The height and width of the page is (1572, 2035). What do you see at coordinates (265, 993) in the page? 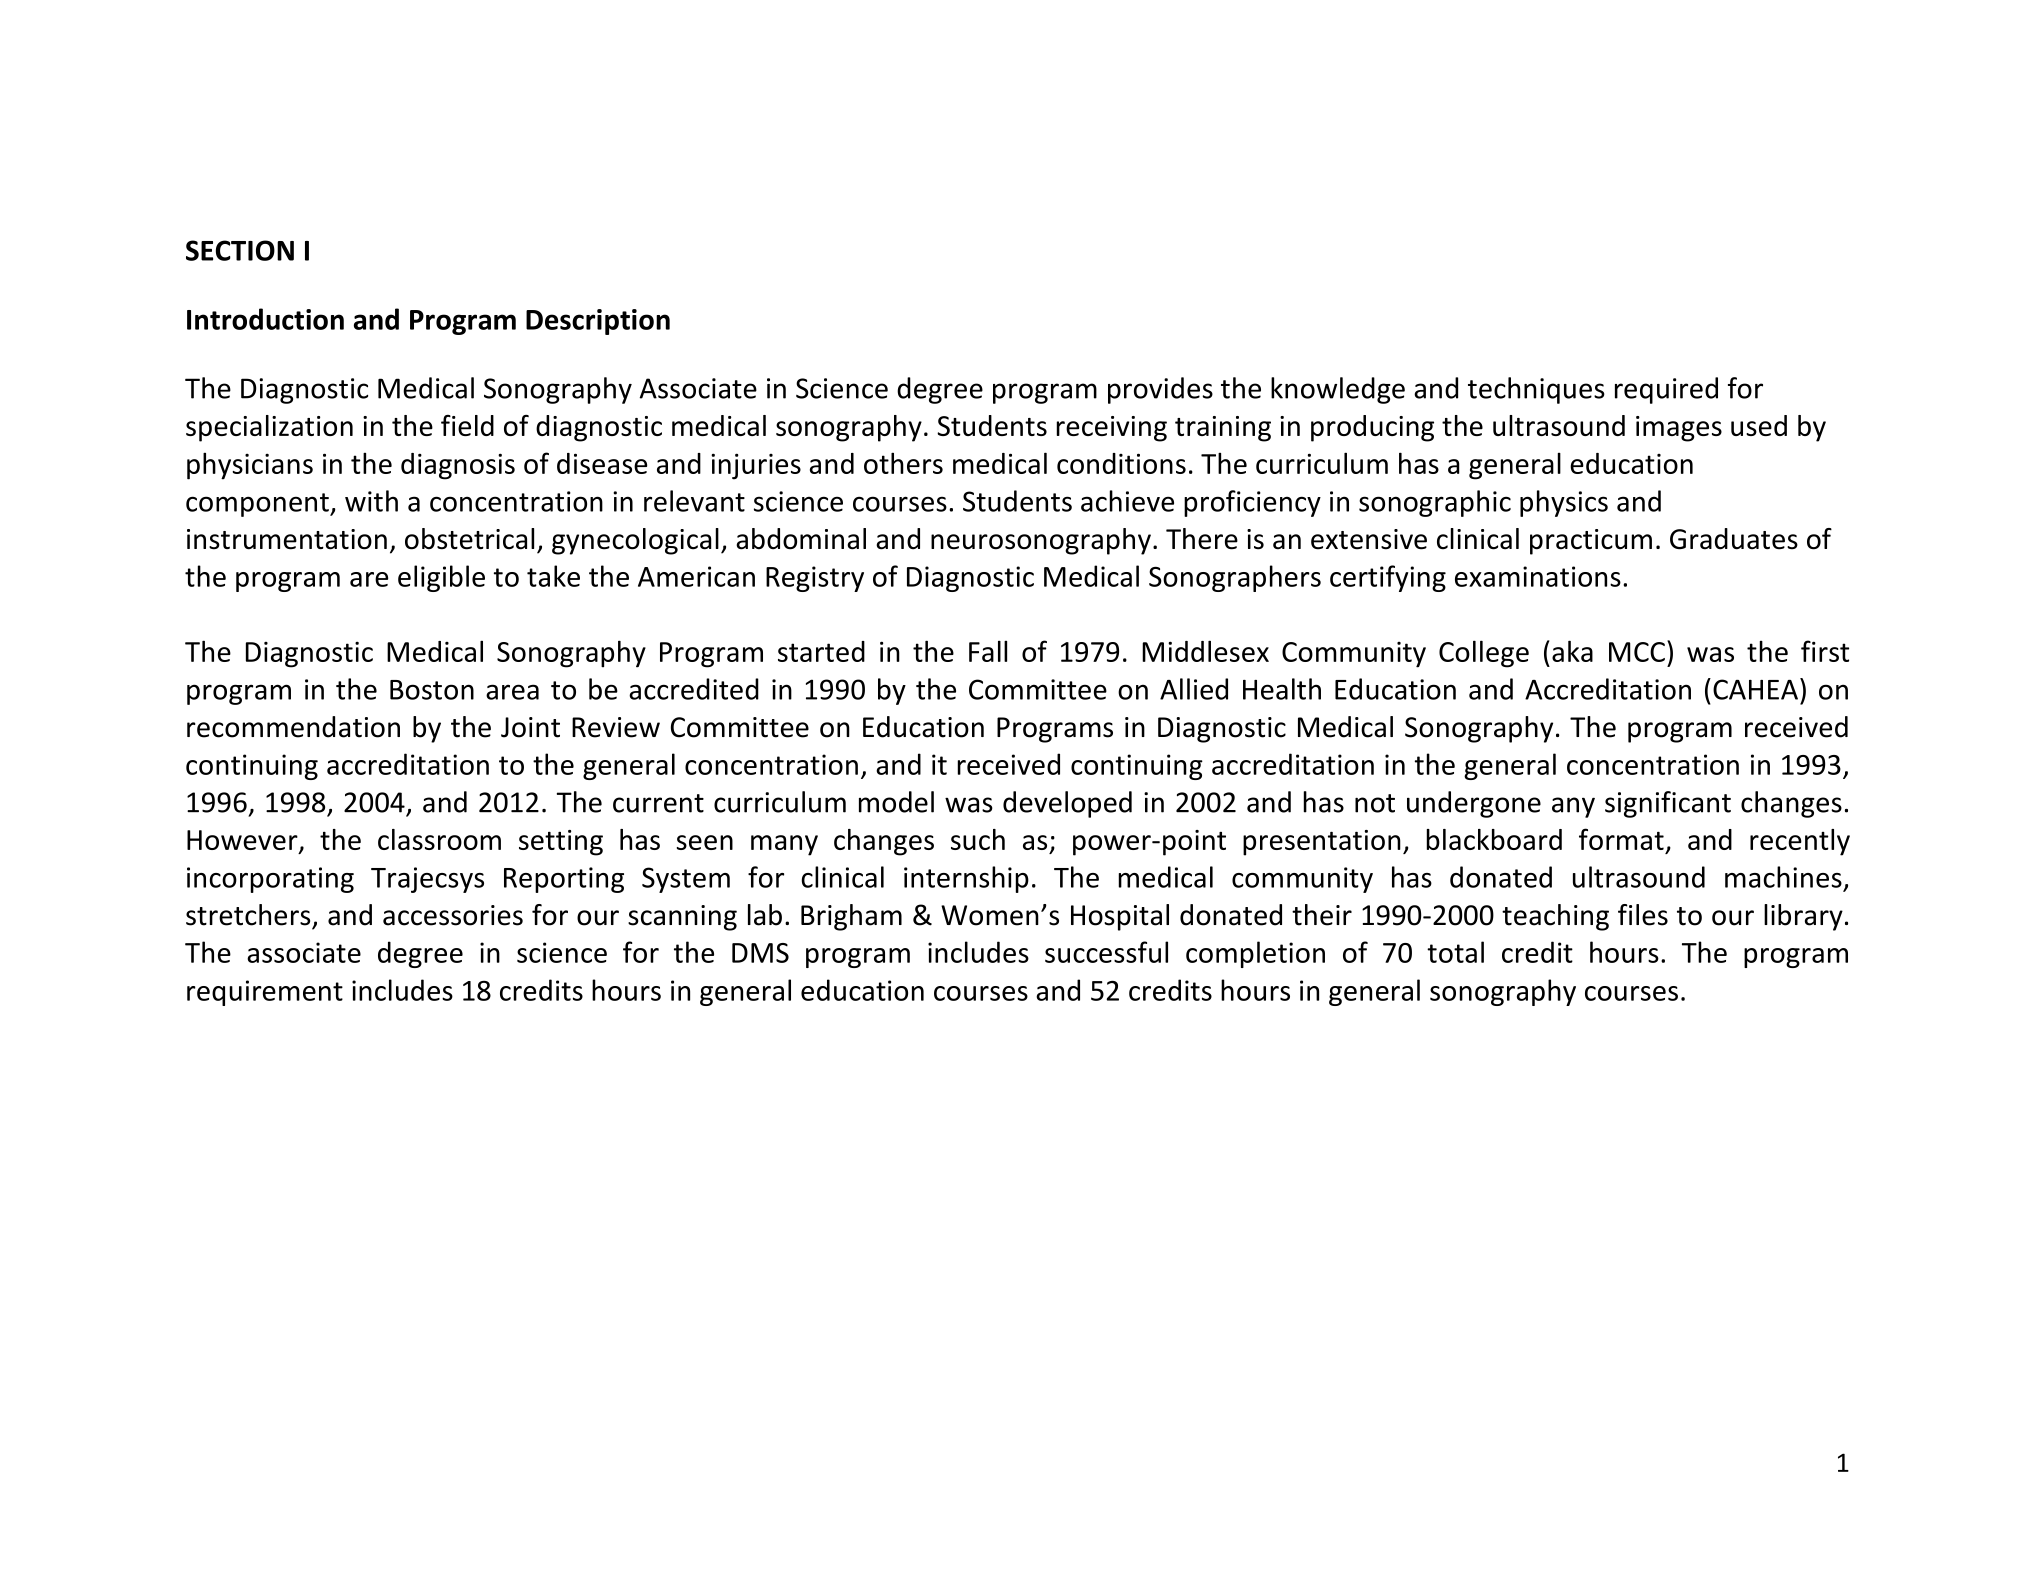
I see `requirement` at bounding box center [265, 993].
